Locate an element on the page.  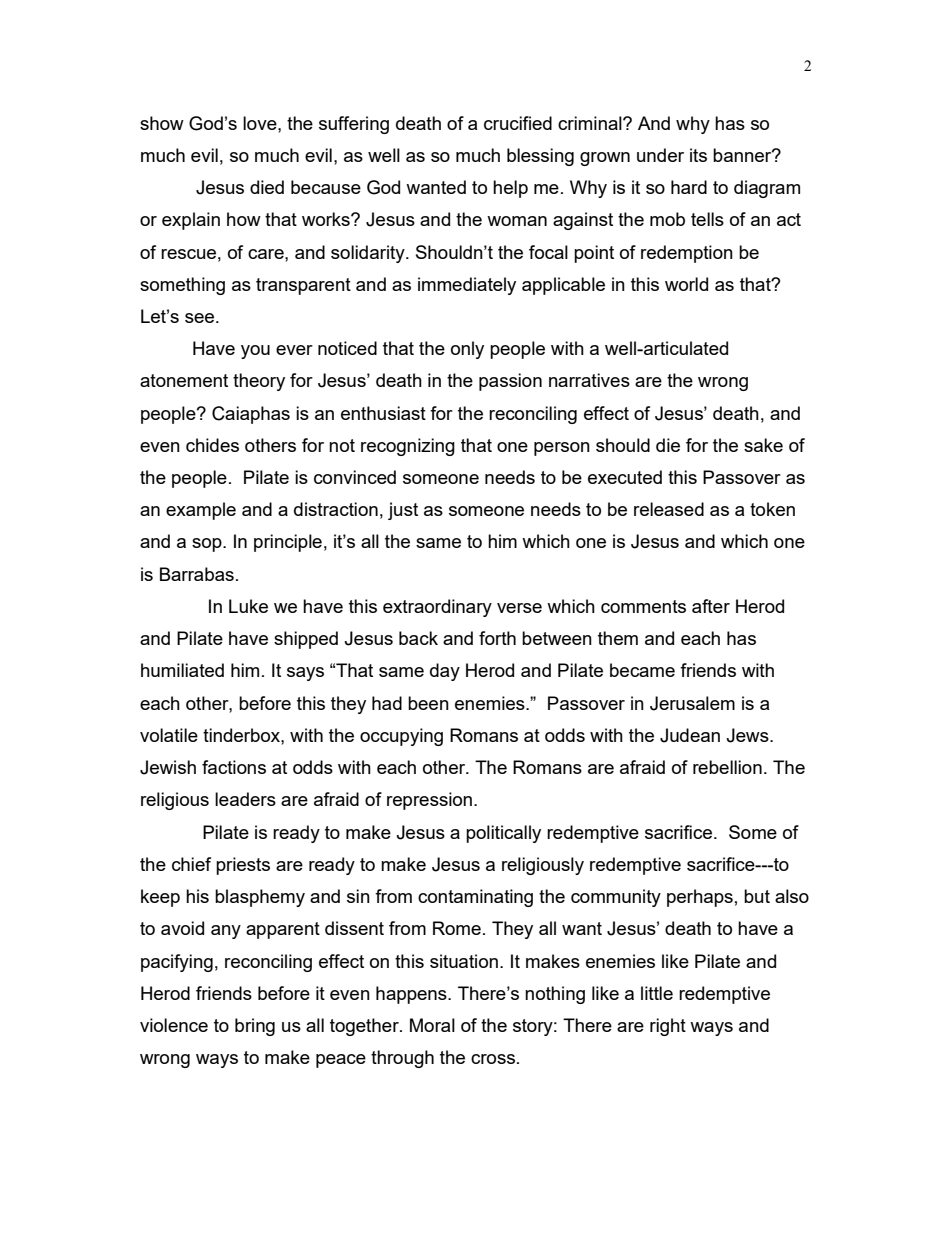
Luke is located at coordinates (248, 606).
